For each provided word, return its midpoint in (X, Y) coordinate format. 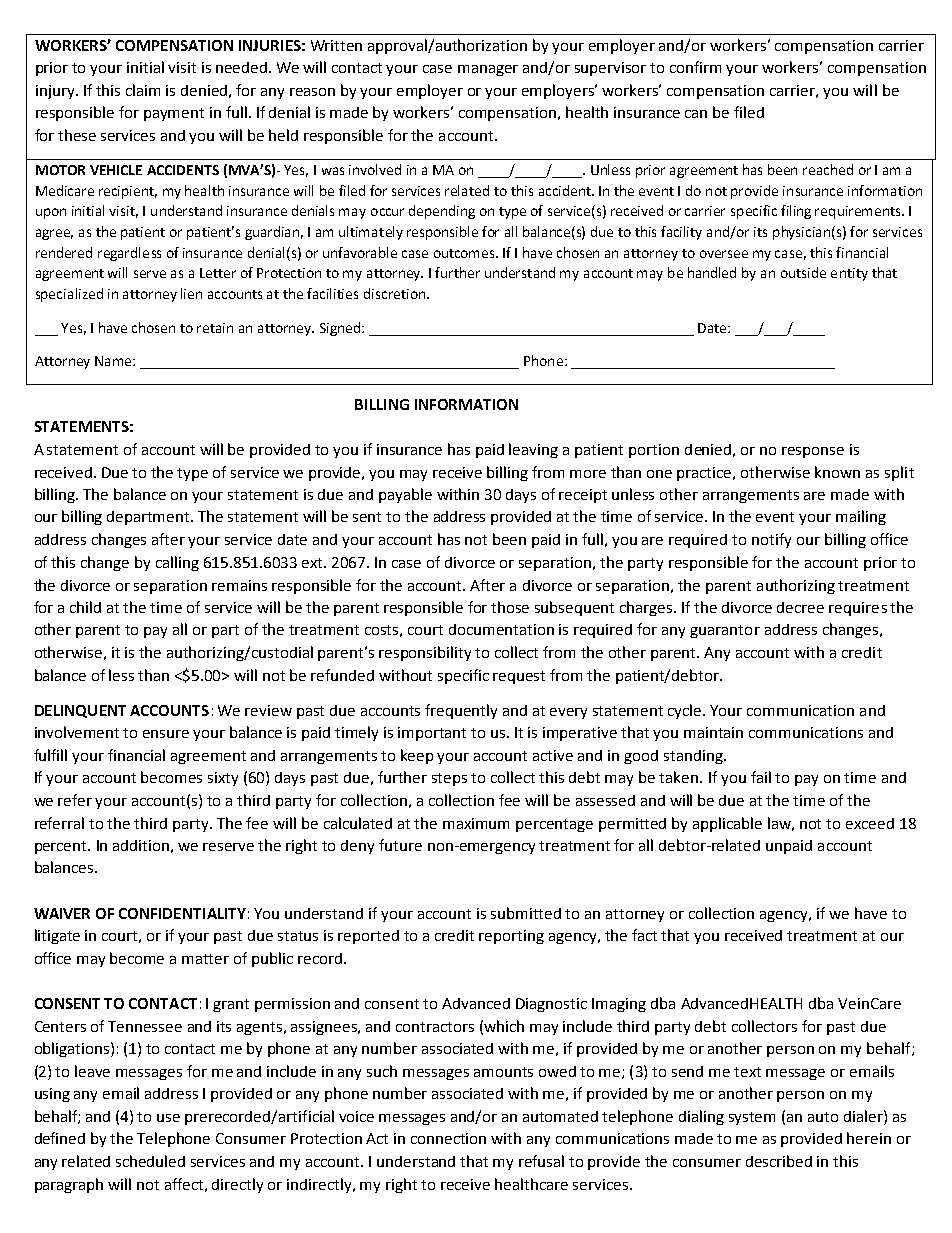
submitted (526, 913)
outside (803, 272)
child (85, 607)
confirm (695, 67)
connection (448, 1138)
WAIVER (62, 913)
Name (114, 361)
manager (488, 70)
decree (800, 607)
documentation (501, 629)
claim (143, 90)
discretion (394, 293)
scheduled (150, 1161)
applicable (727, 824)
